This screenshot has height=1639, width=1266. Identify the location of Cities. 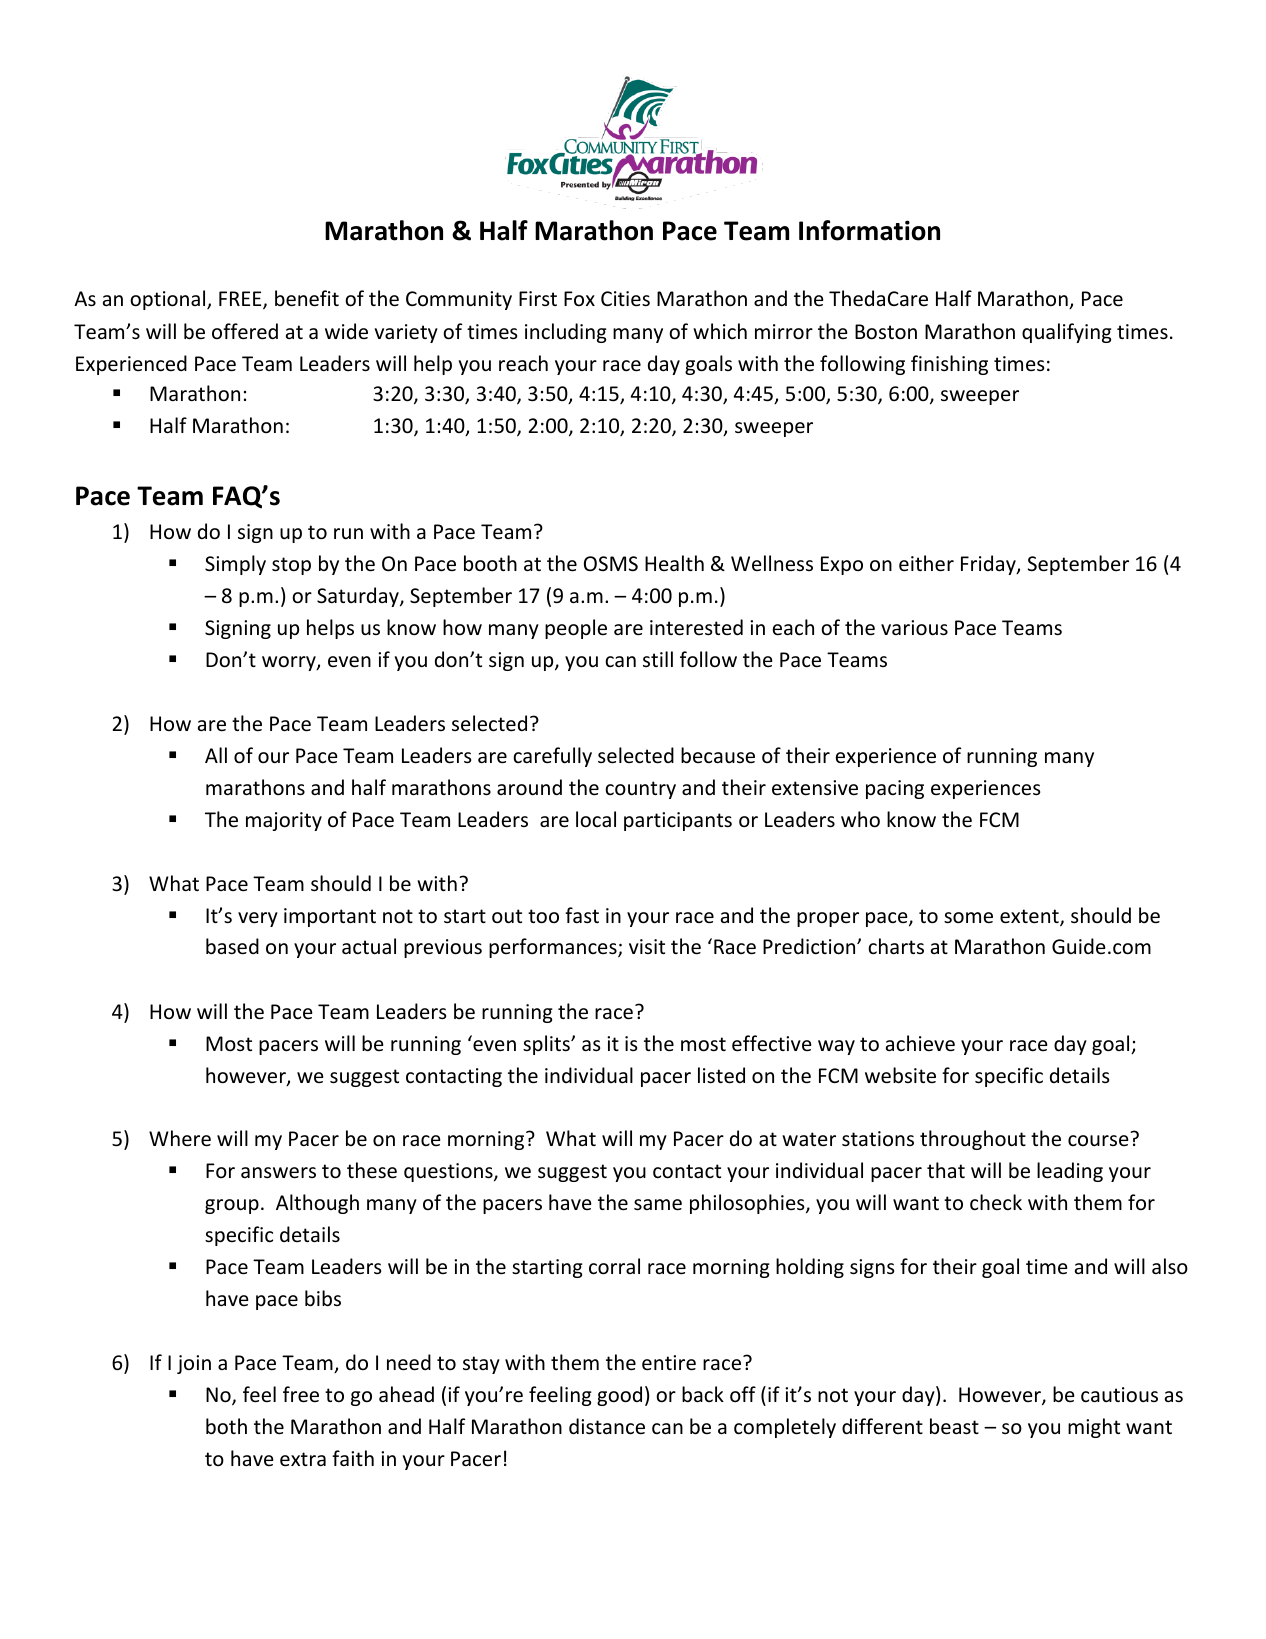
(625, 299).
